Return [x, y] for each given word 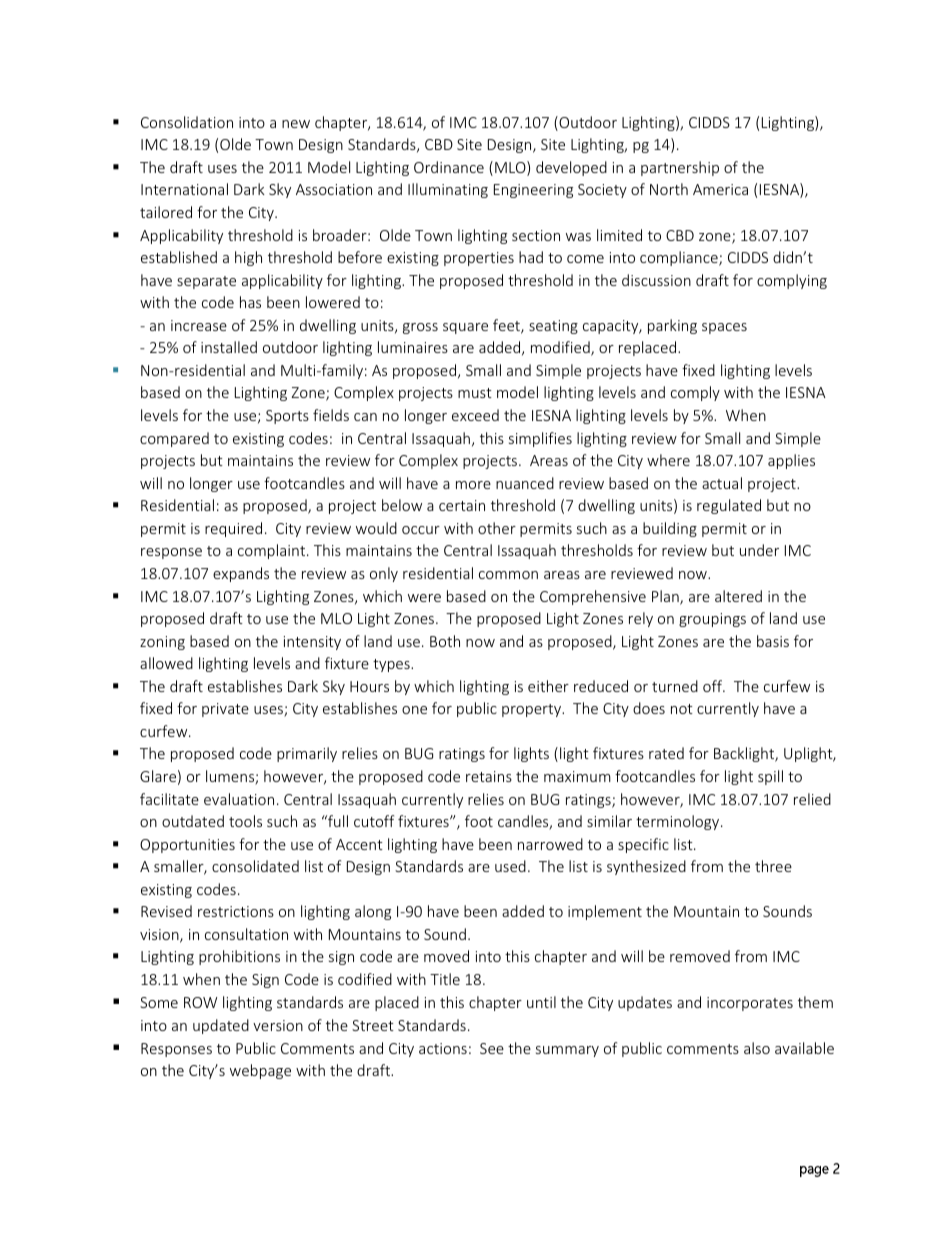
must [475, 393]
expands [241, 574]
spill [770, 777]
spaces [724, 328]
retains [489, 776]
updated [221, 1026]
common [508, 575]
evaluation [239, 799]
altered [738, 596]
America [720, 189]
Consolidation [187, 122]
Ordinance [449, 167]
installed [229, 347]
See [492, 1048]
